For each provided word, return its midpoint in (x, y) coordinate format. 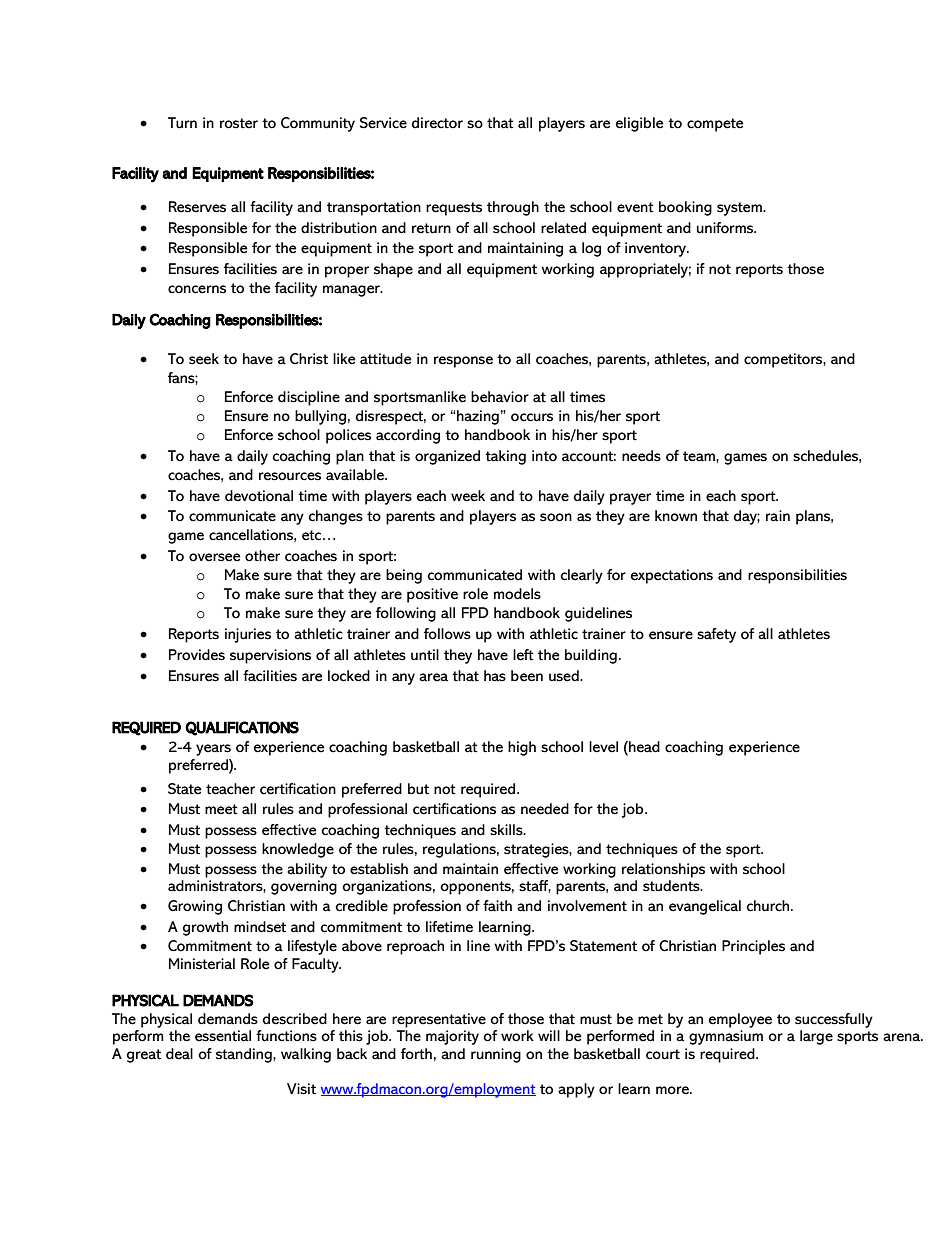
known (676, 516)
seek (204, 359)
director (437, 123)
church (769, 906)
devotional (259, 496)
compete (715, 125)
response (463, 362)
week (468, 496)
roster (239, 123)
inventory (657, 249)
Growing (195, 907)
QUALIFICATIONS (242, 728)
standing (245, 1055)
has (495, 676)
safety (716, 635)
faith (497, 906)
